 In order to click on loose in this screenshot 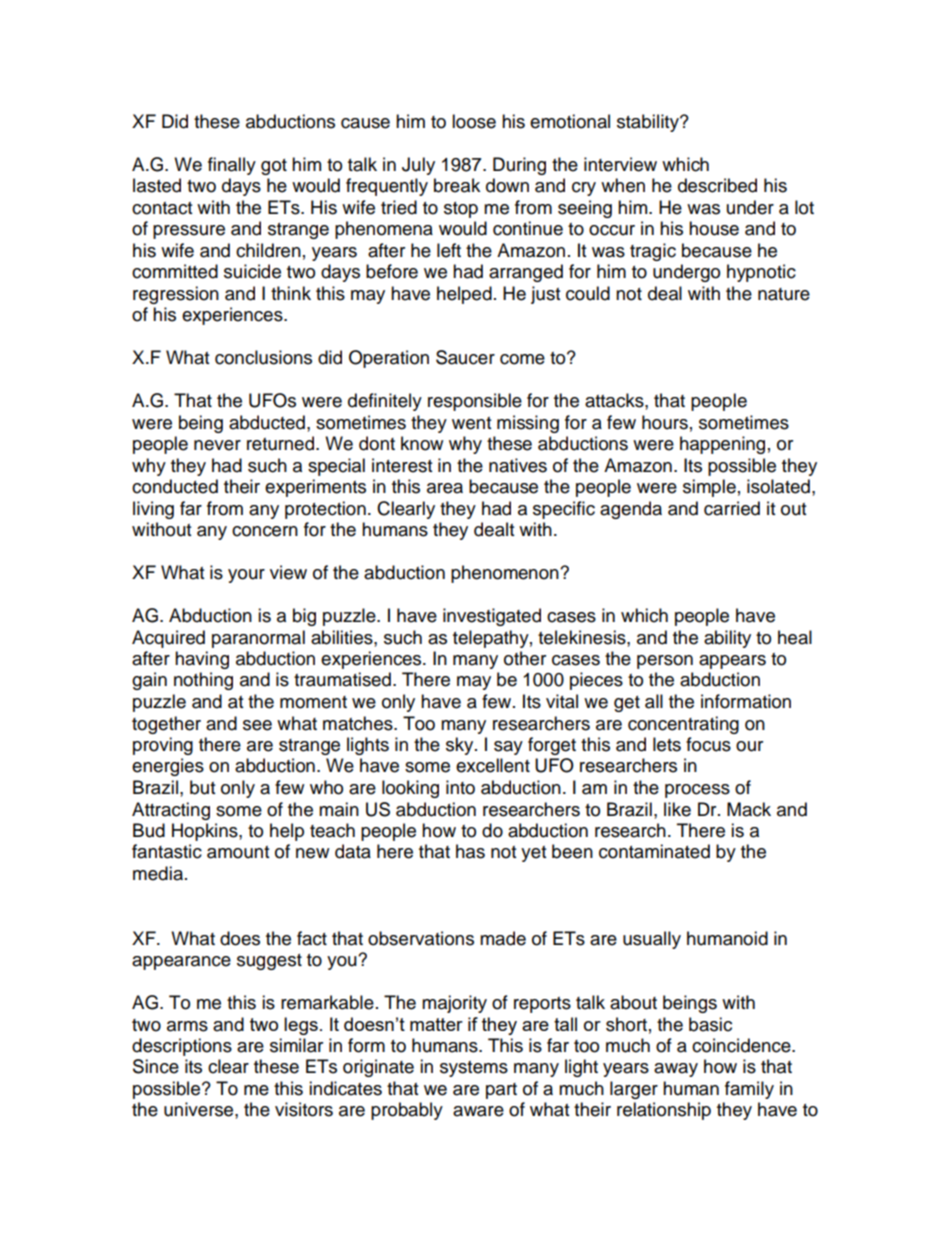, I will do `click(474, 121)`.
